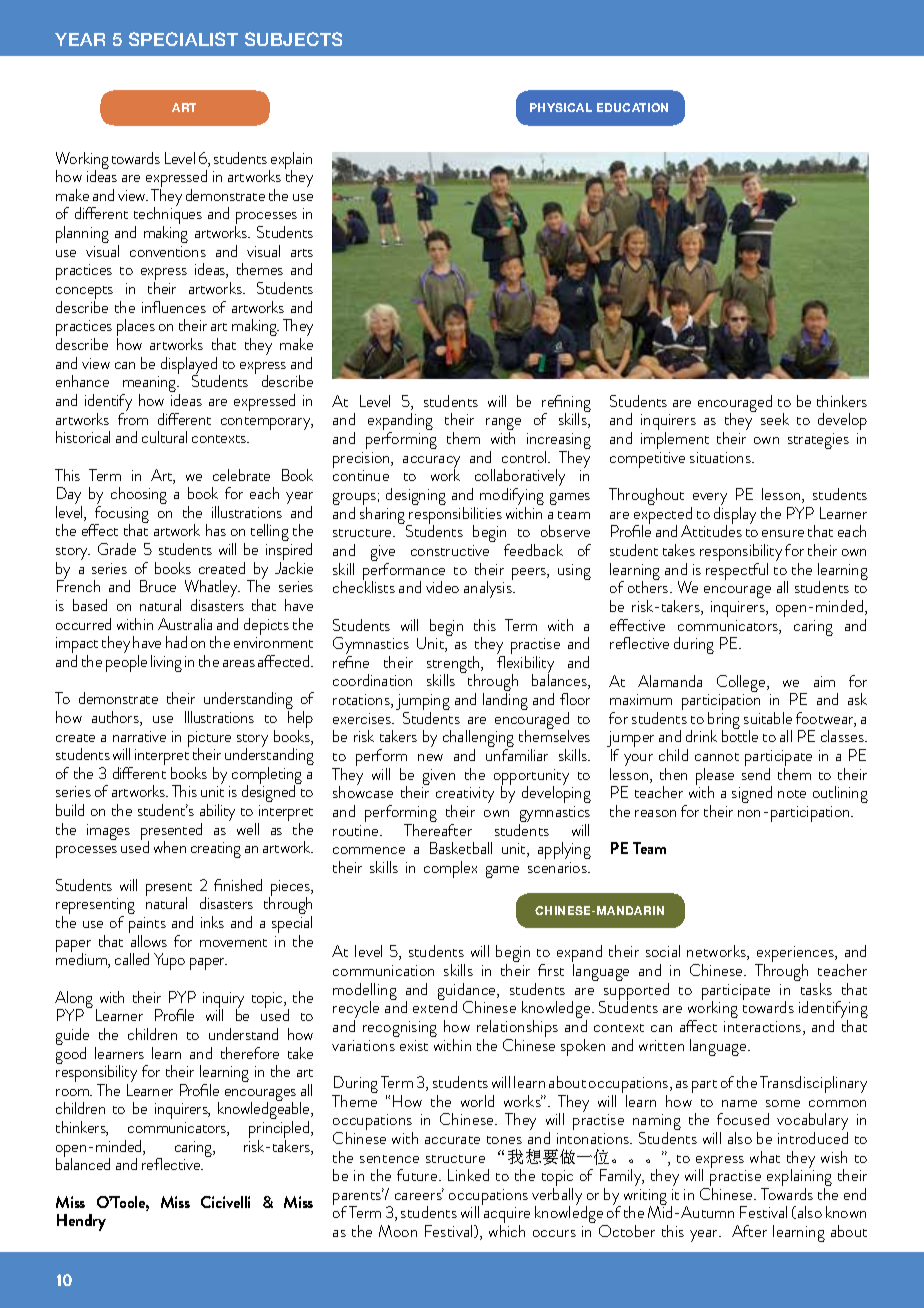 The height and width of the screenshot is (1308, 924). I want to click on PHYSICAL, so click(561, 107).
